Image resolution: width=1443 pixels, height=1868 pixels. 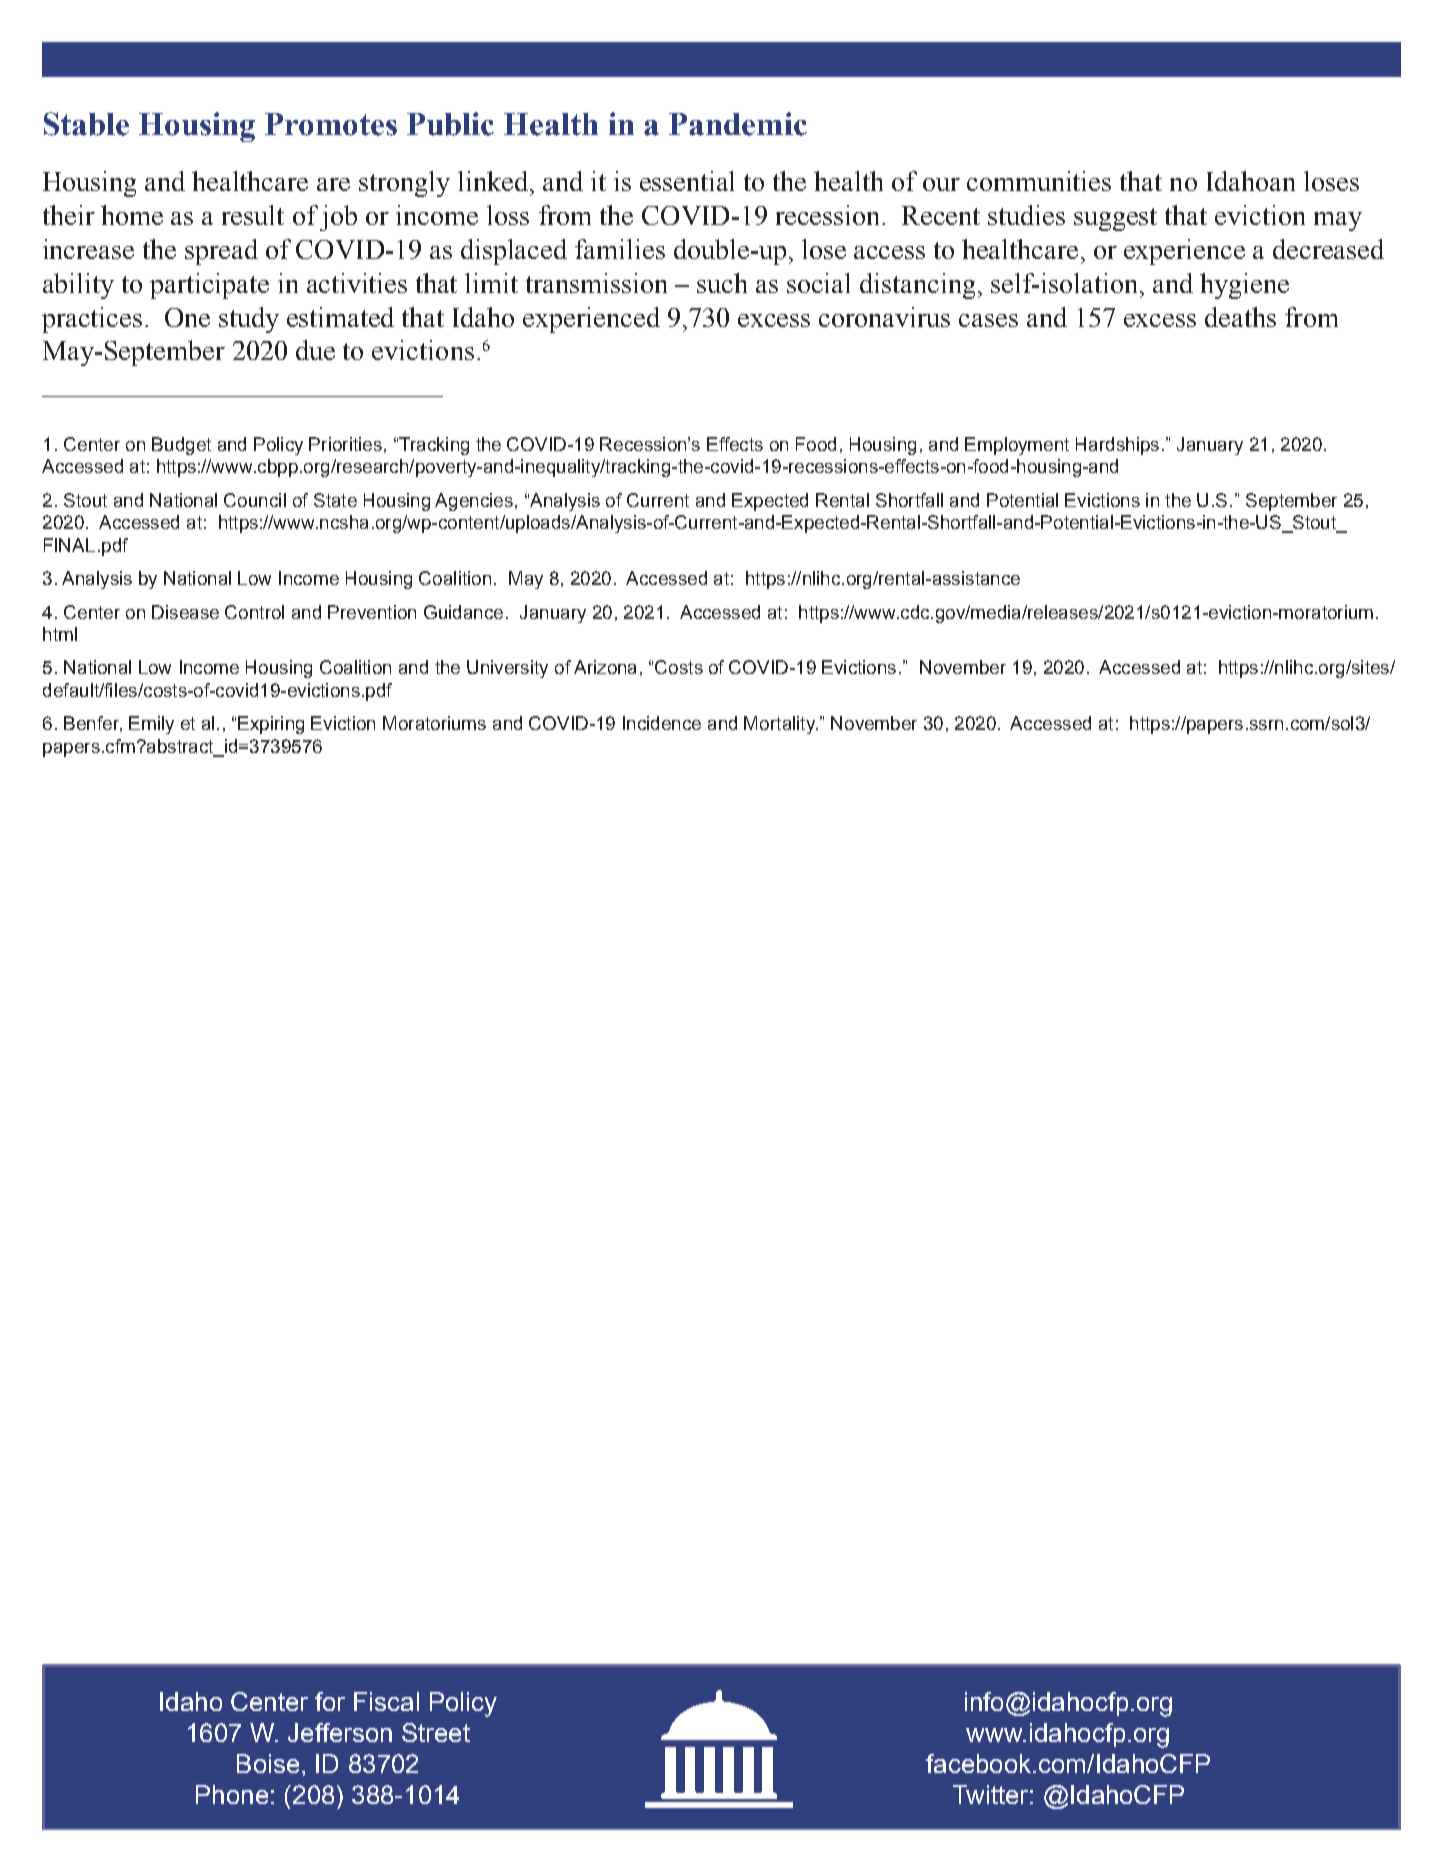 I want to click on for, so click(x=330, y=1701).
